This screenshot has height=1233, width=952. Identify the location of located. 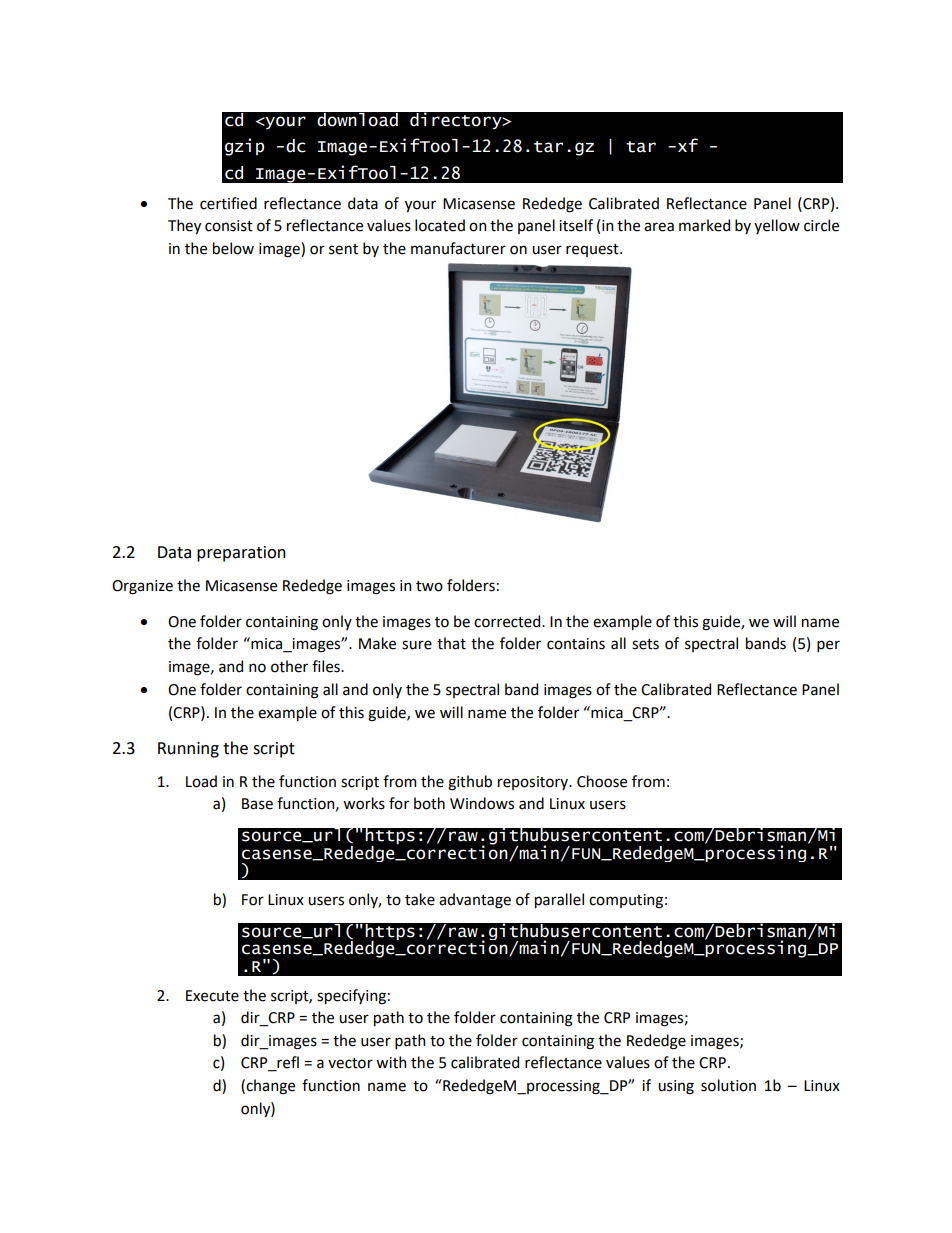
(440, 225).
